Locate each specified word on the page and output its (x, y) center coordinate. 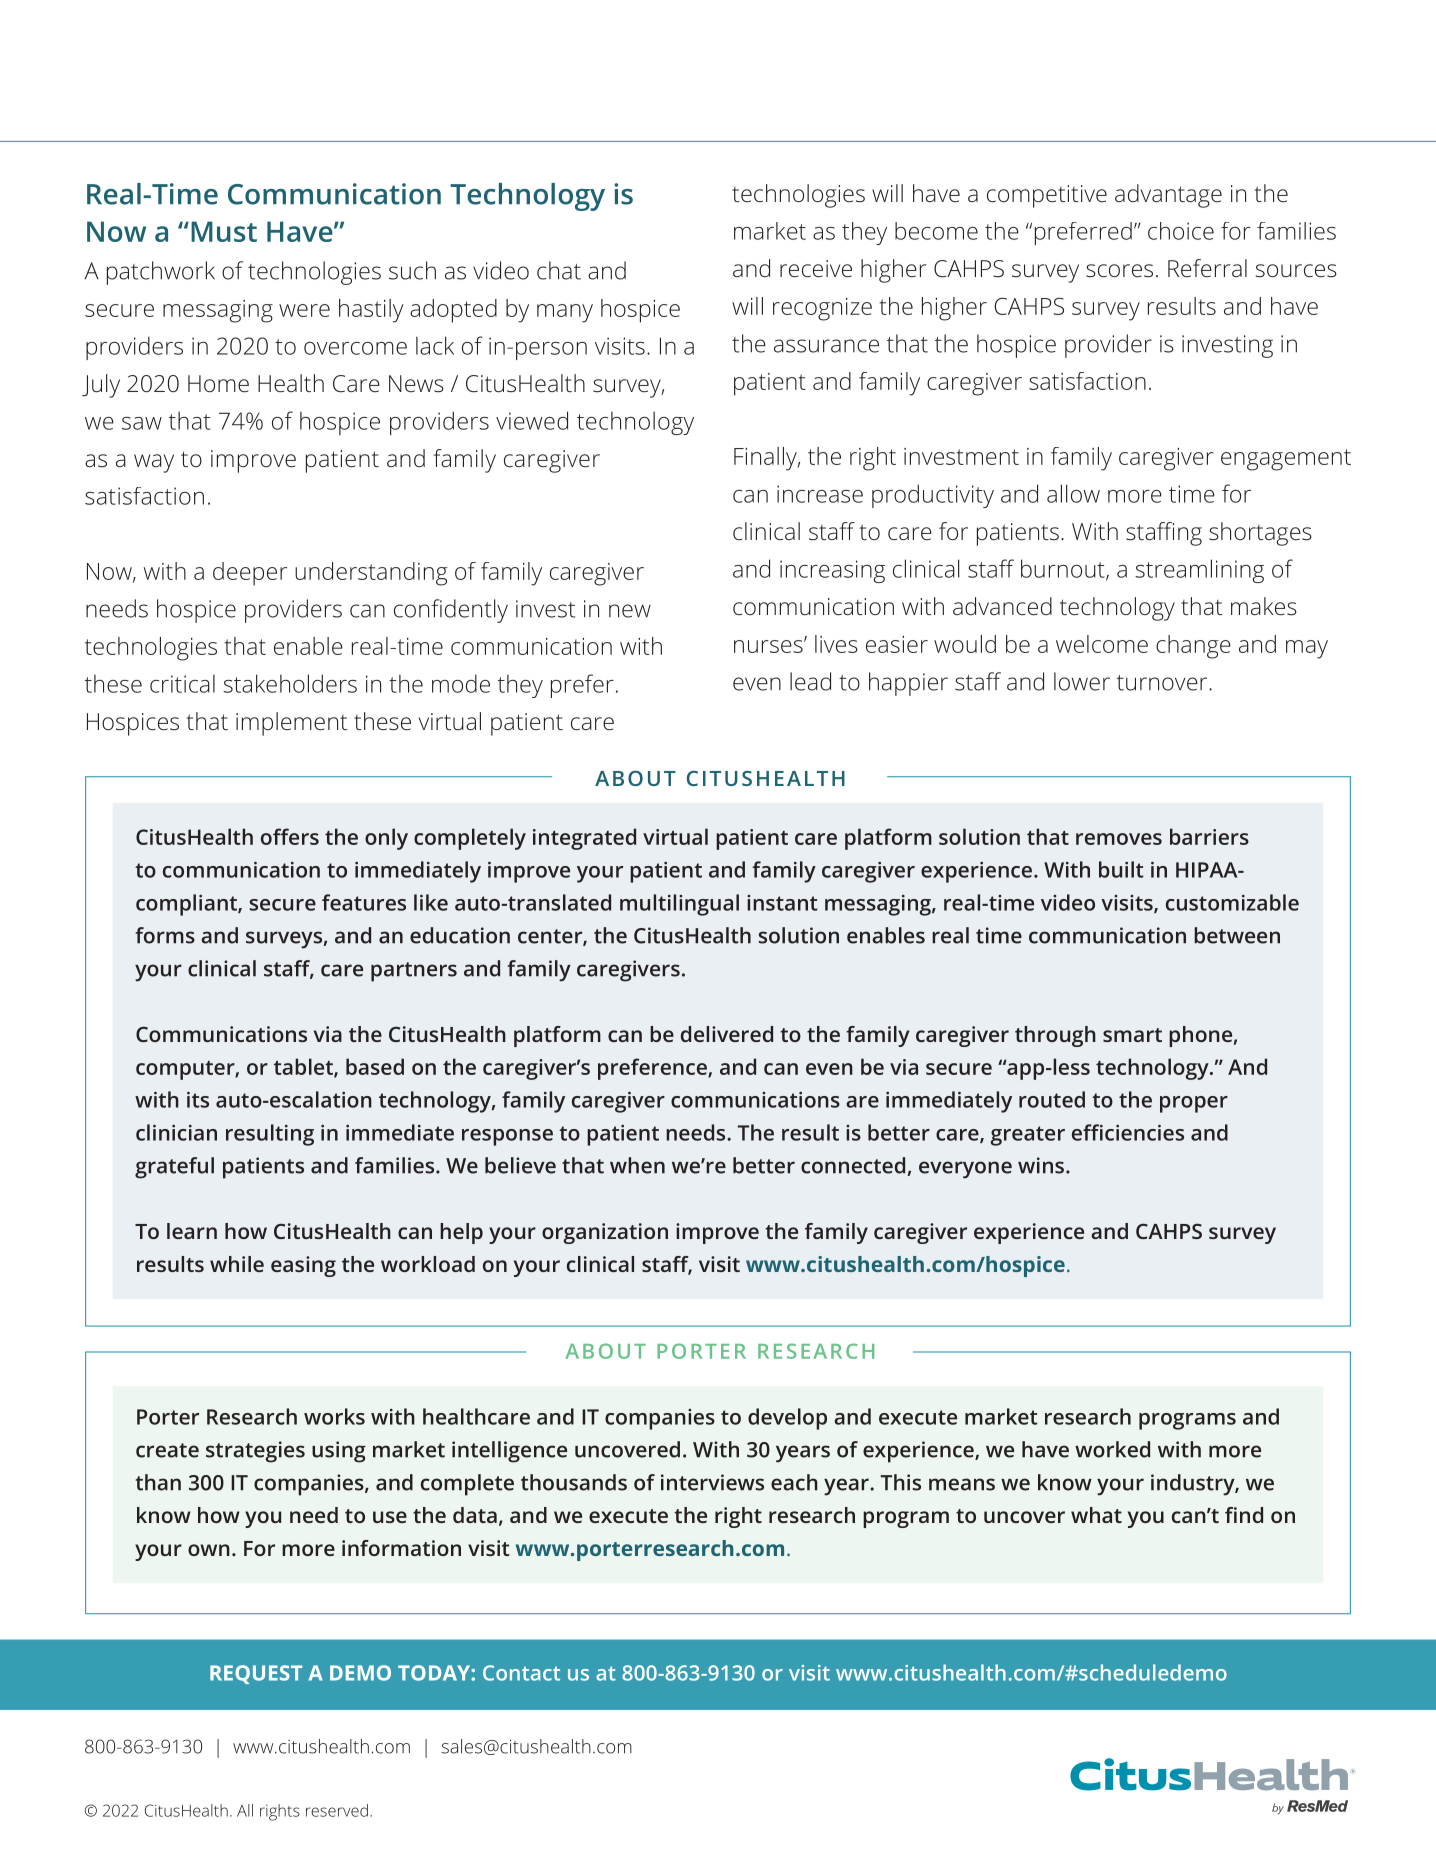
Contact (521, 1673)
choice (1181, 231)
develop (787, 1419)
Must (224, 231)
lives (836, 644)
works (334, 1416)
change (1193, 647)
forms (165, 935)
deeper (250, 574)
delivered (727, 1034)
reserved (337, 1810)
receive (816, 268)
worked (1112, 1449)
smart (1132, 1035)
